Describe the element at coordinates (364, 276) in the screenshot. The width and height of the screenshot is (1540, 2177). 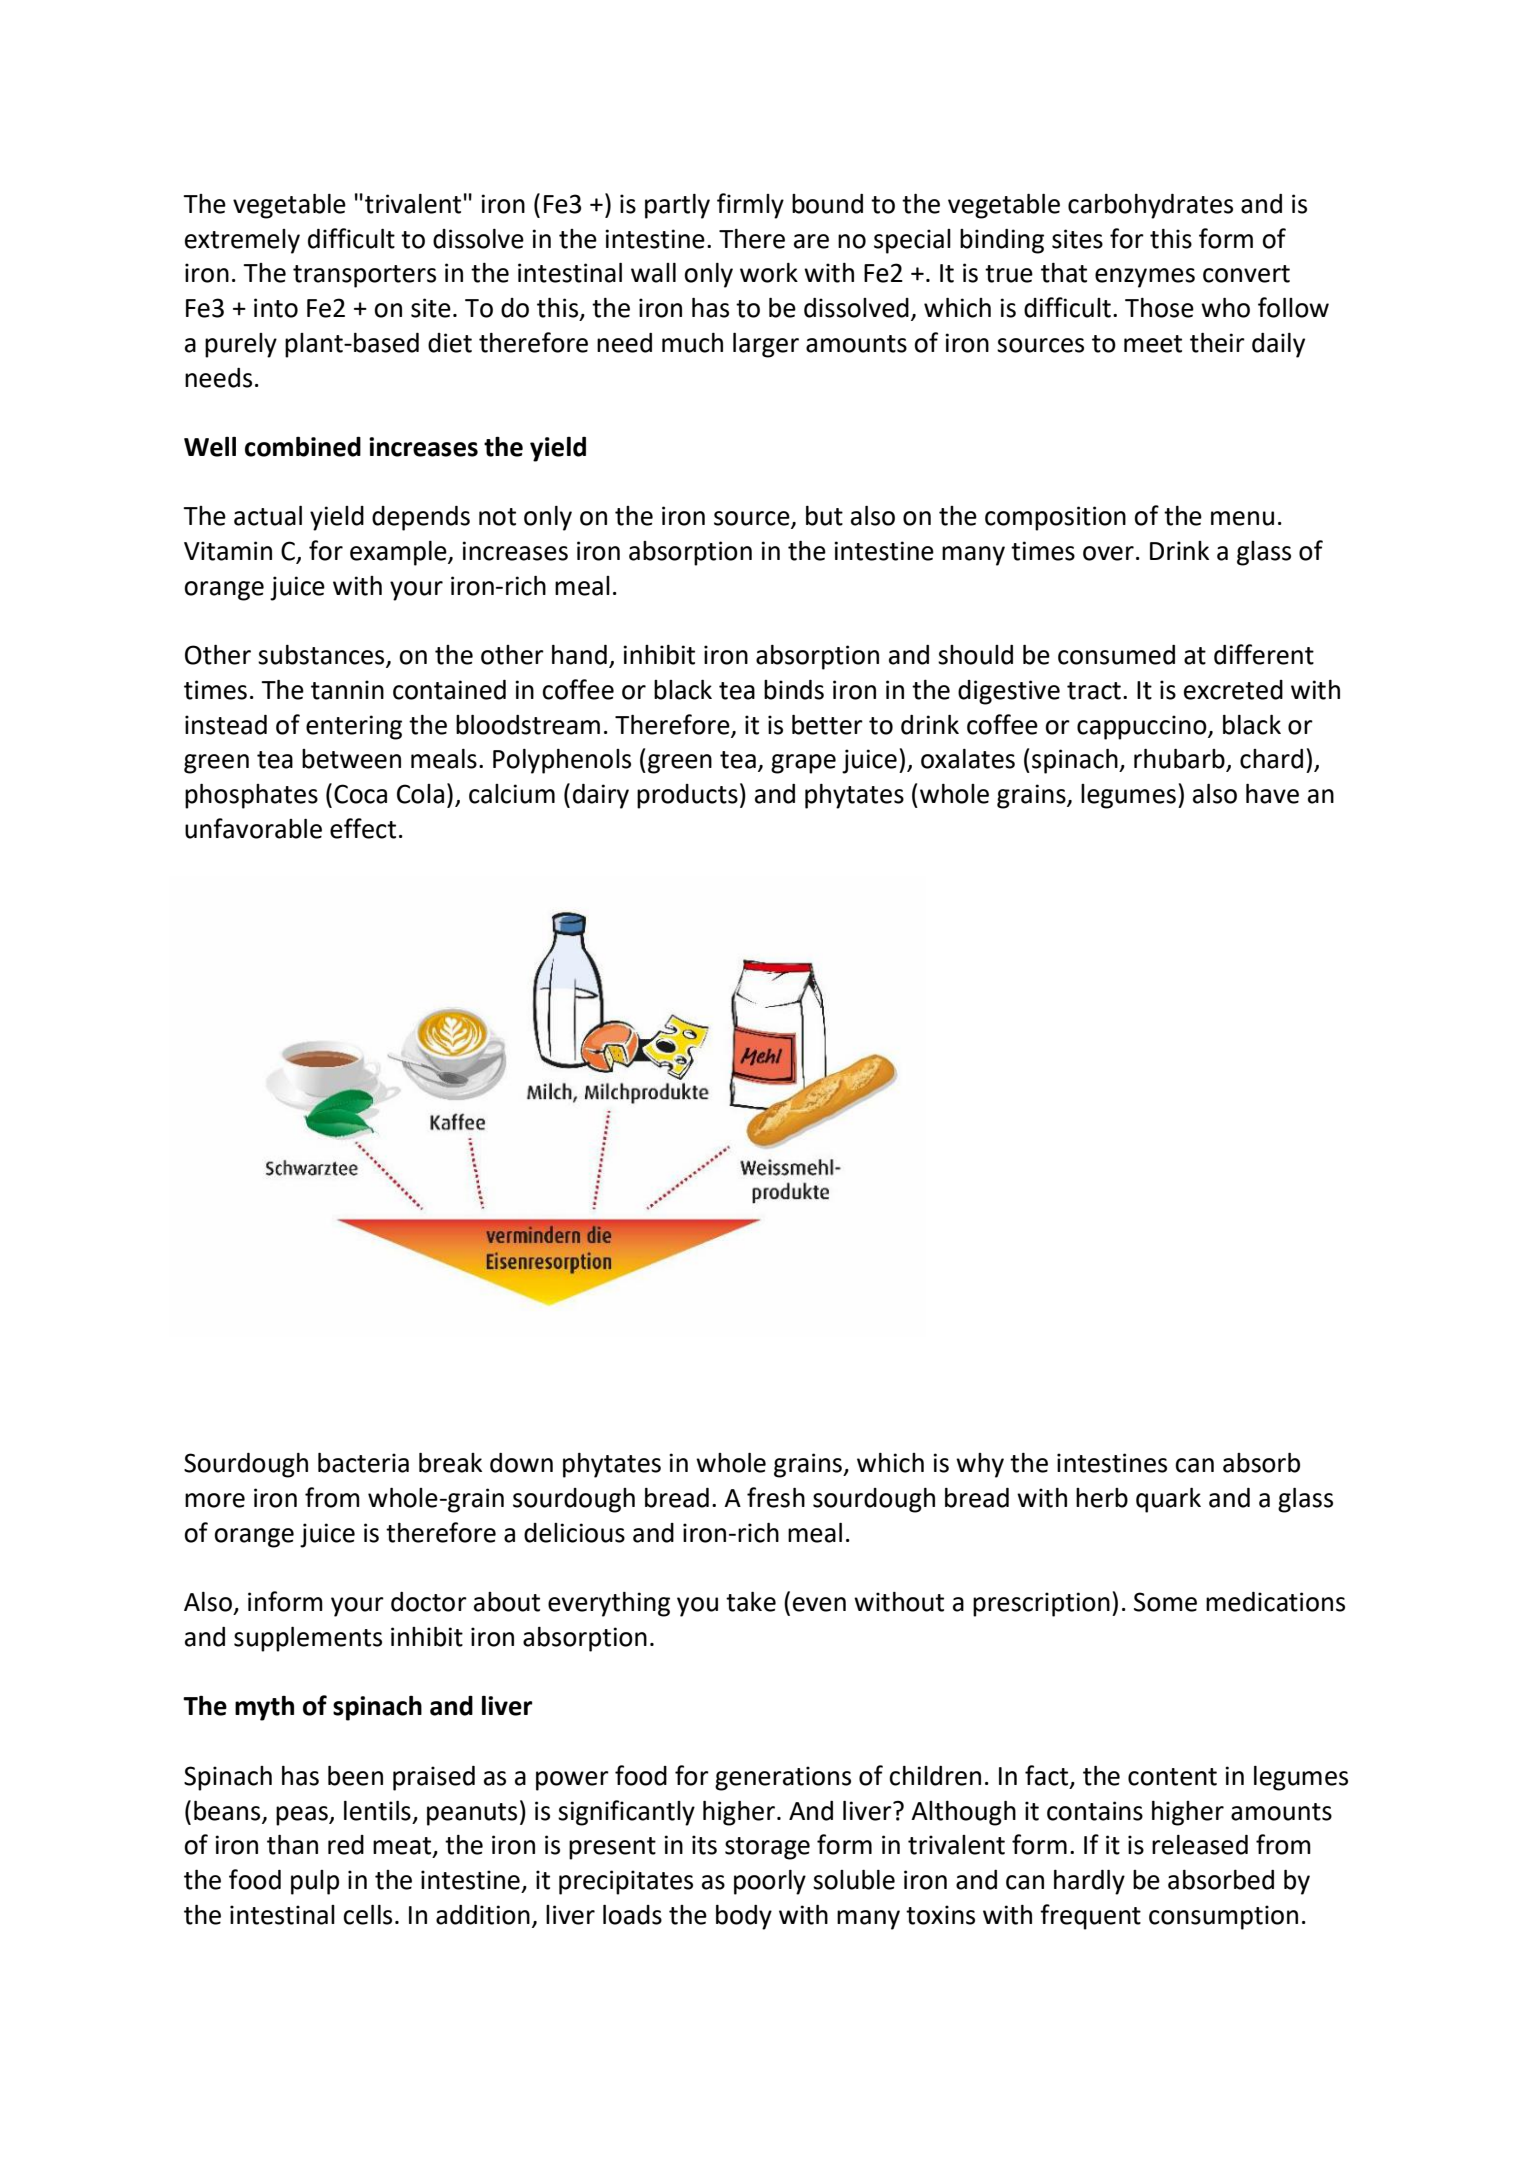
I see `transporters` at that location.
